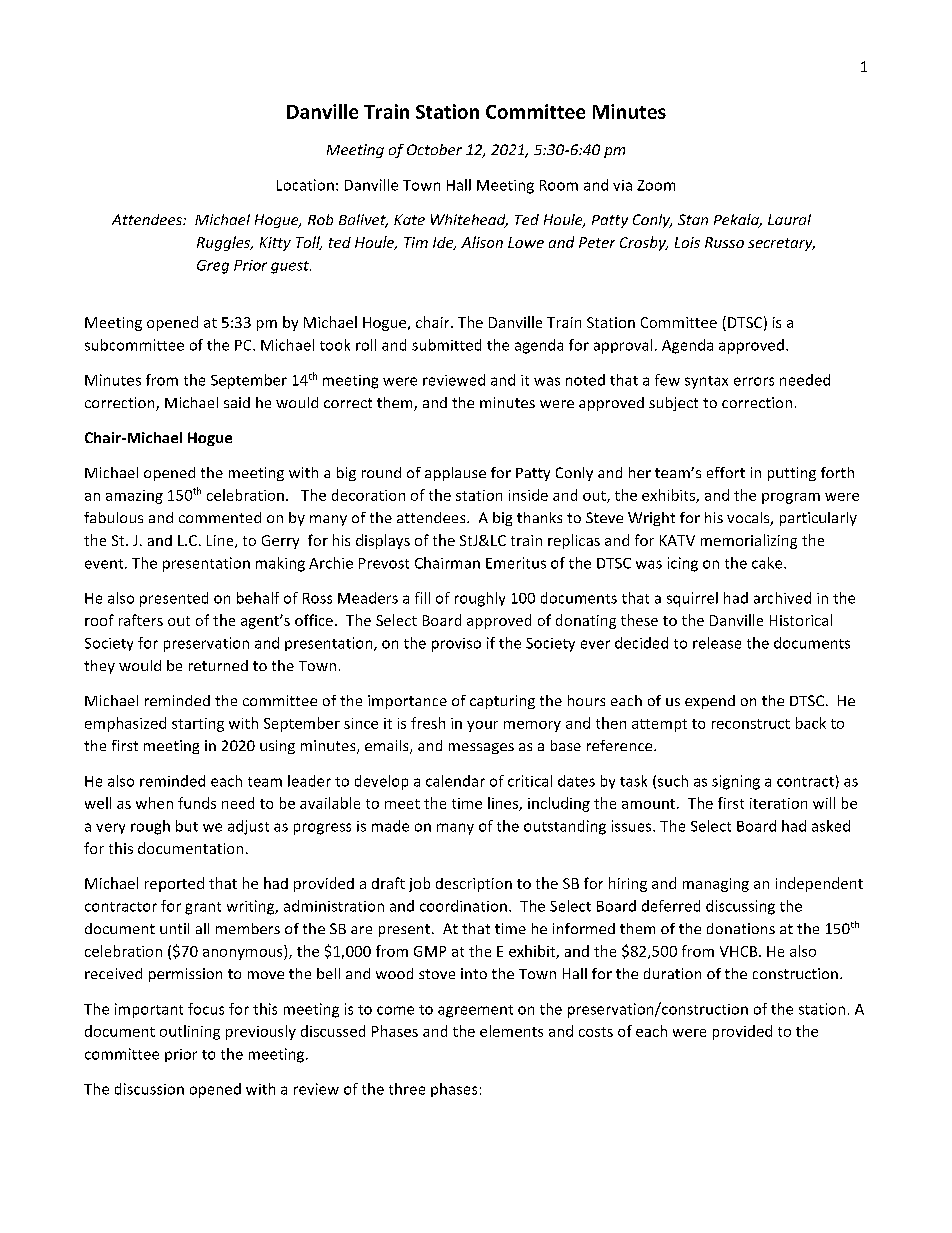 This screenshot has width=952, height=1233. I want to click on October, so click(434, 149).
